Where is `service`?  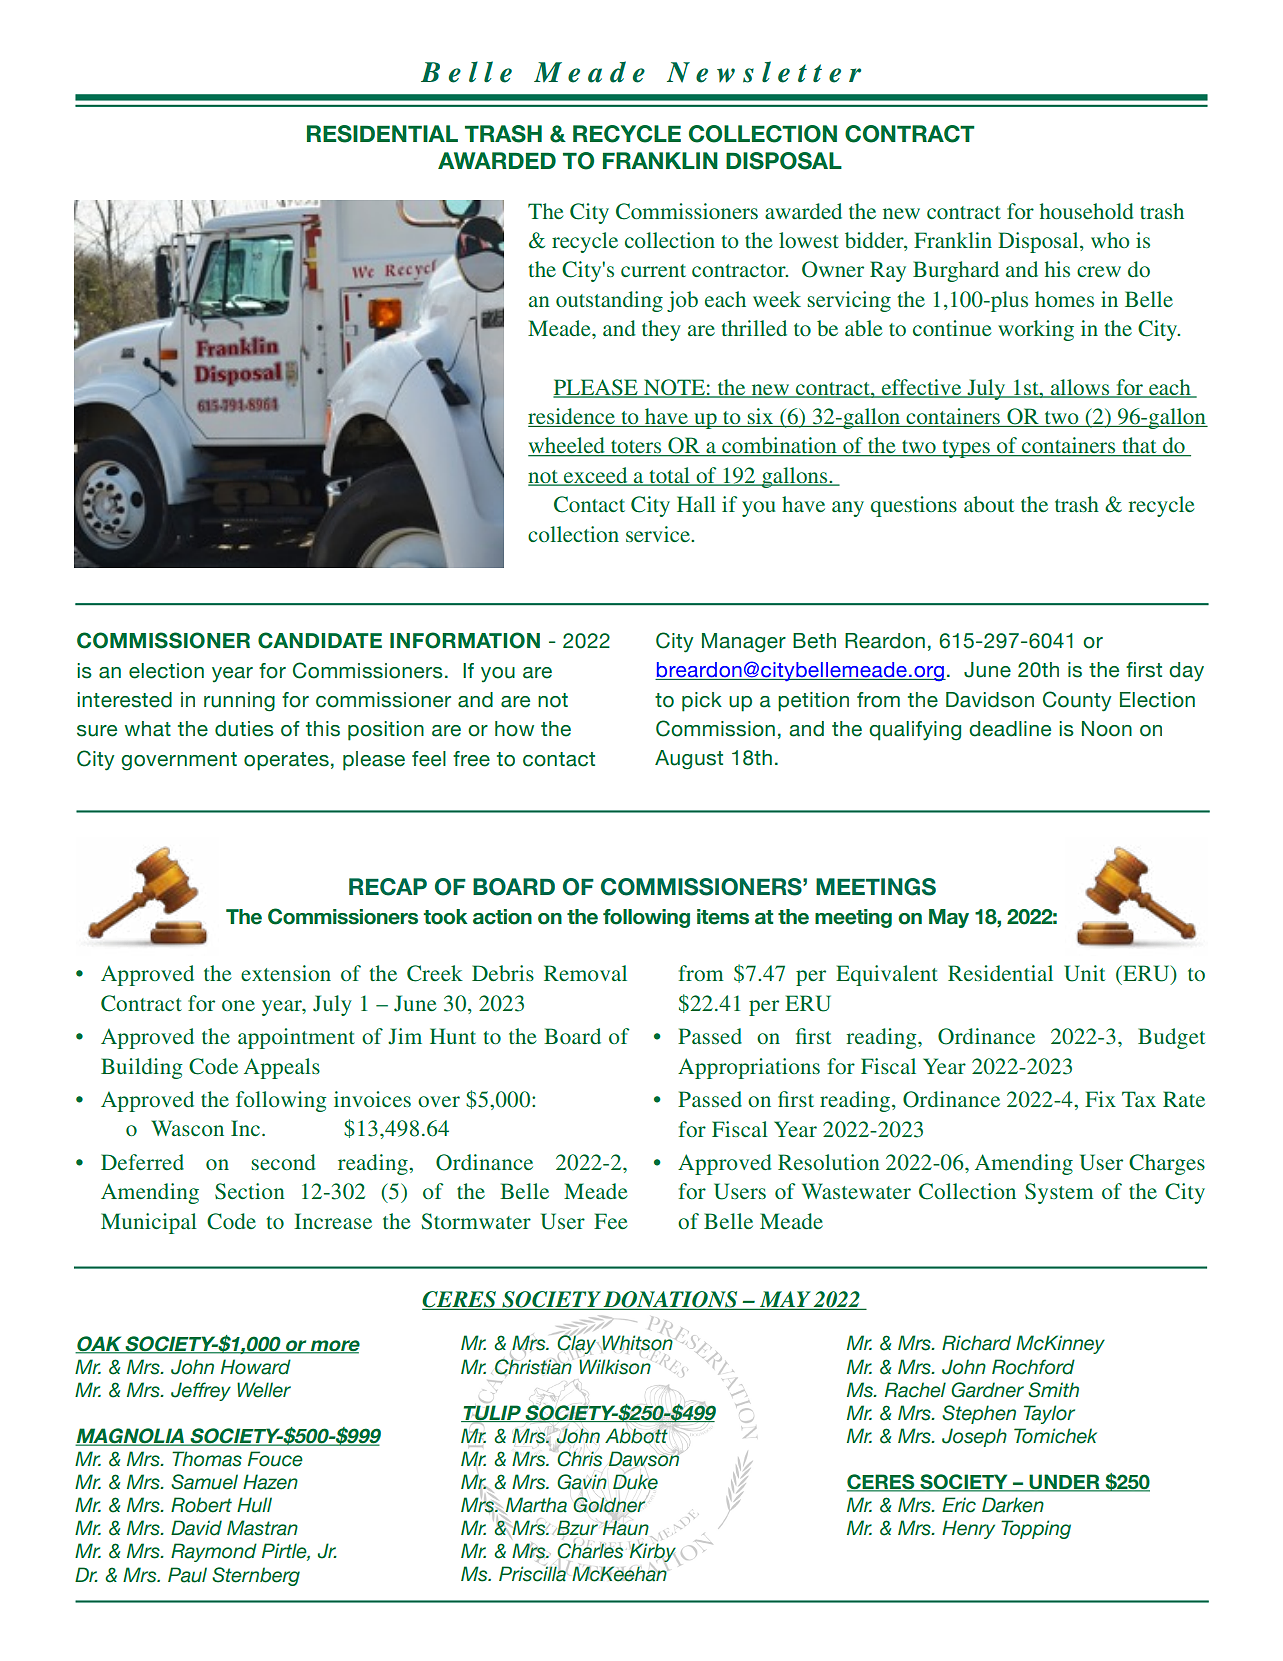 service is located at coordinates (659, 534).
